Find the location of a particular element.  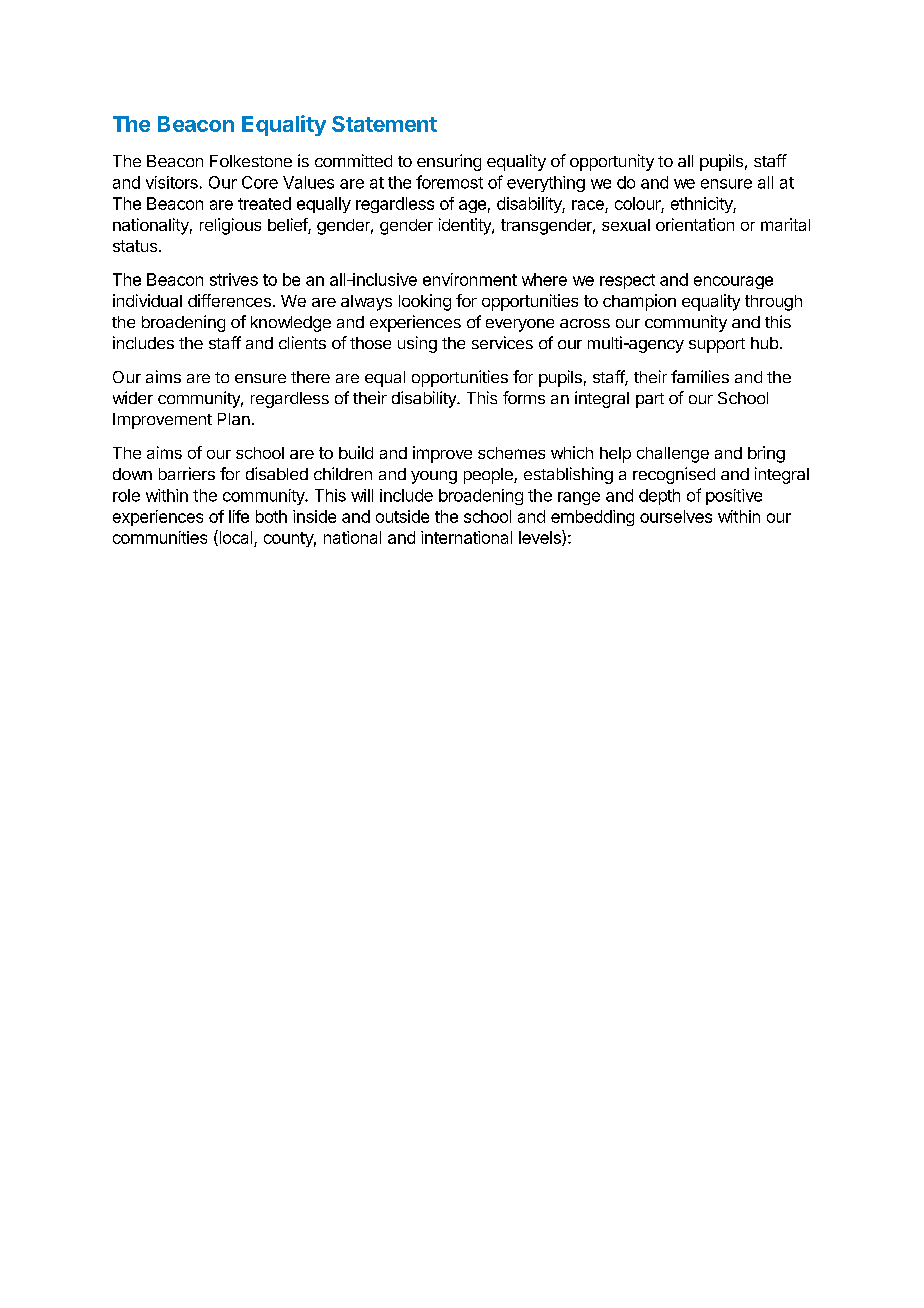

life is located at coordinates (239, 516).
